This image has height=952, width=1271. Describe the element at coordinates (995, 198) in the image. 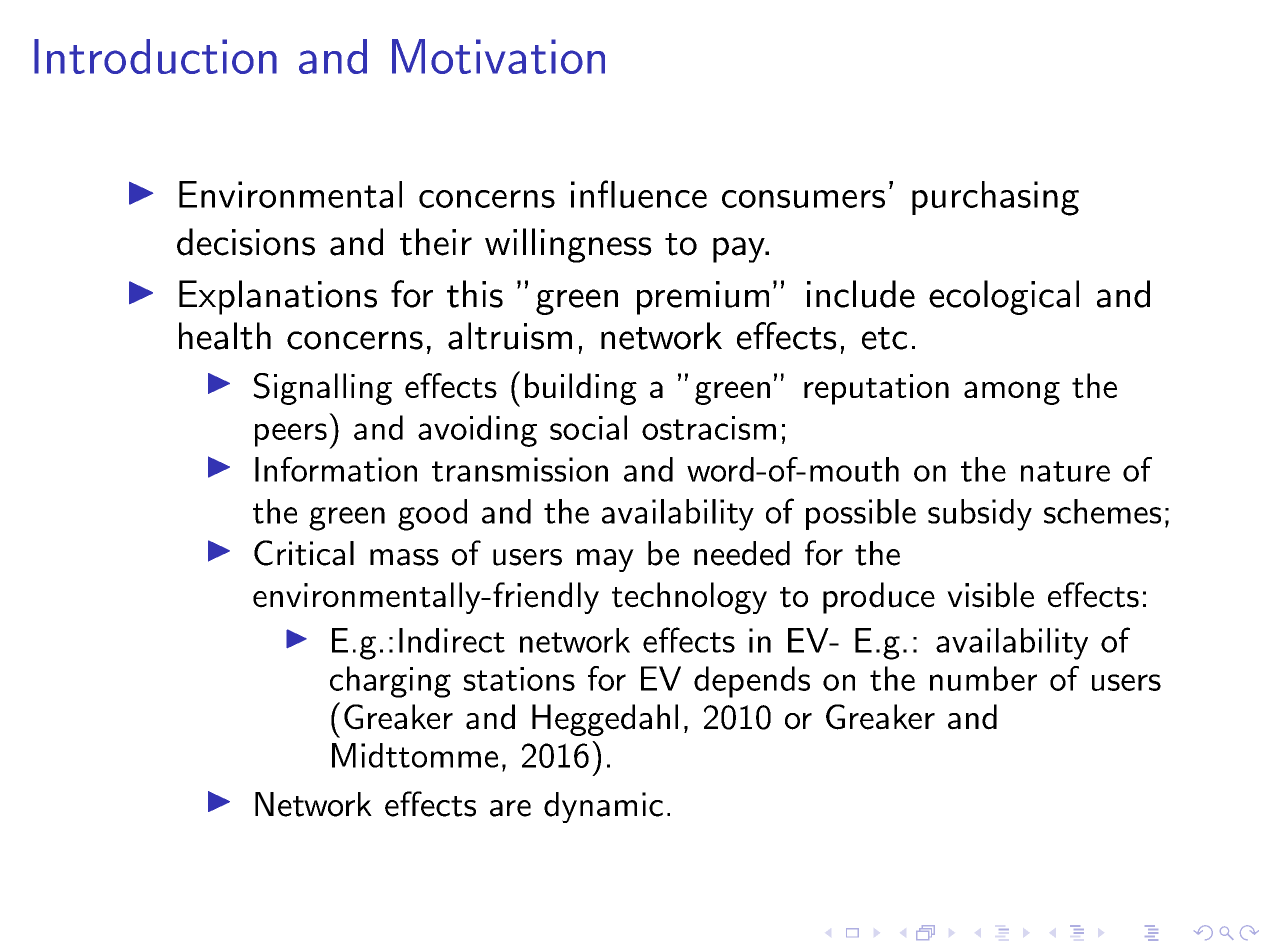

I see `purchasing` at that location.
